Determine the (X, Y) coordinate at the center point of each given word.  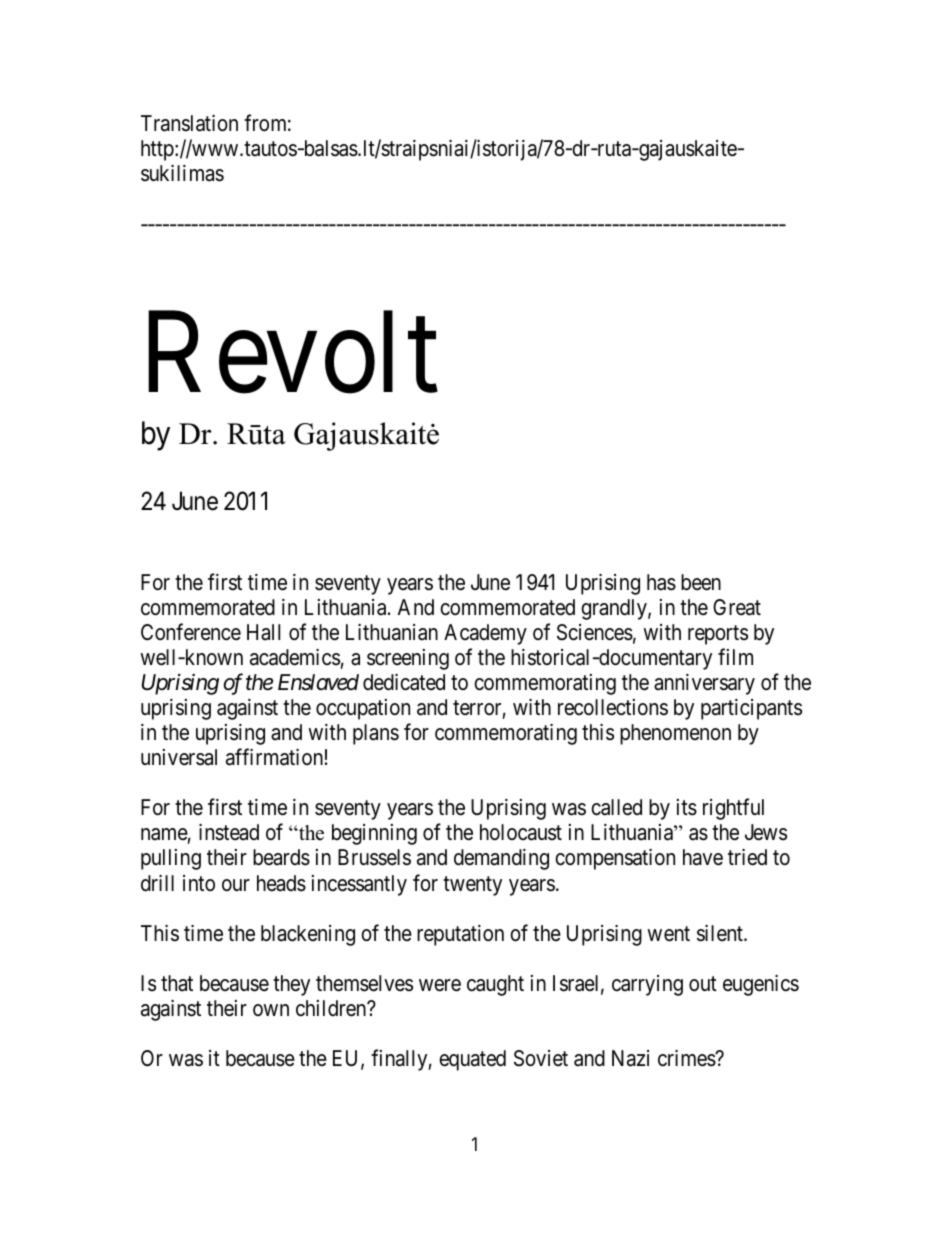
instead (229, 832)
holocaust (521, 832)
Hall (263, 632)
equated (472, 1060)
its (687, 807)
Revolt (293, 353)
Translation (189, 123)
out (703, 984)
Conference (191, 632)
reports (718, 635)
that (177, 983)
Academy (485, 634)
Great (737, 607)
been (701, 582)
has (661, 582)
